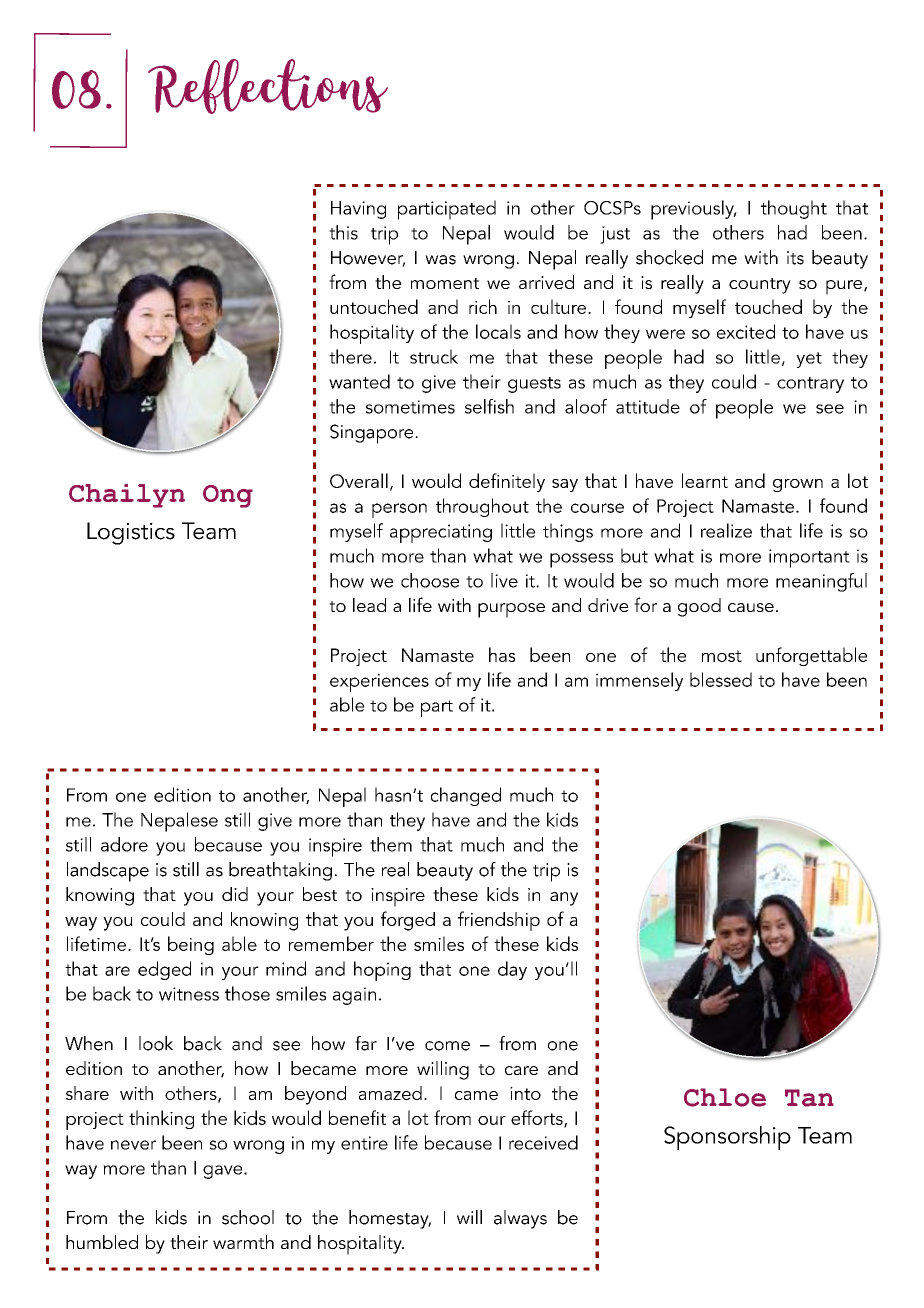  What do you see at coordinates (795, 258) in the page?
I see `its` at bounding box center [795, 258].
